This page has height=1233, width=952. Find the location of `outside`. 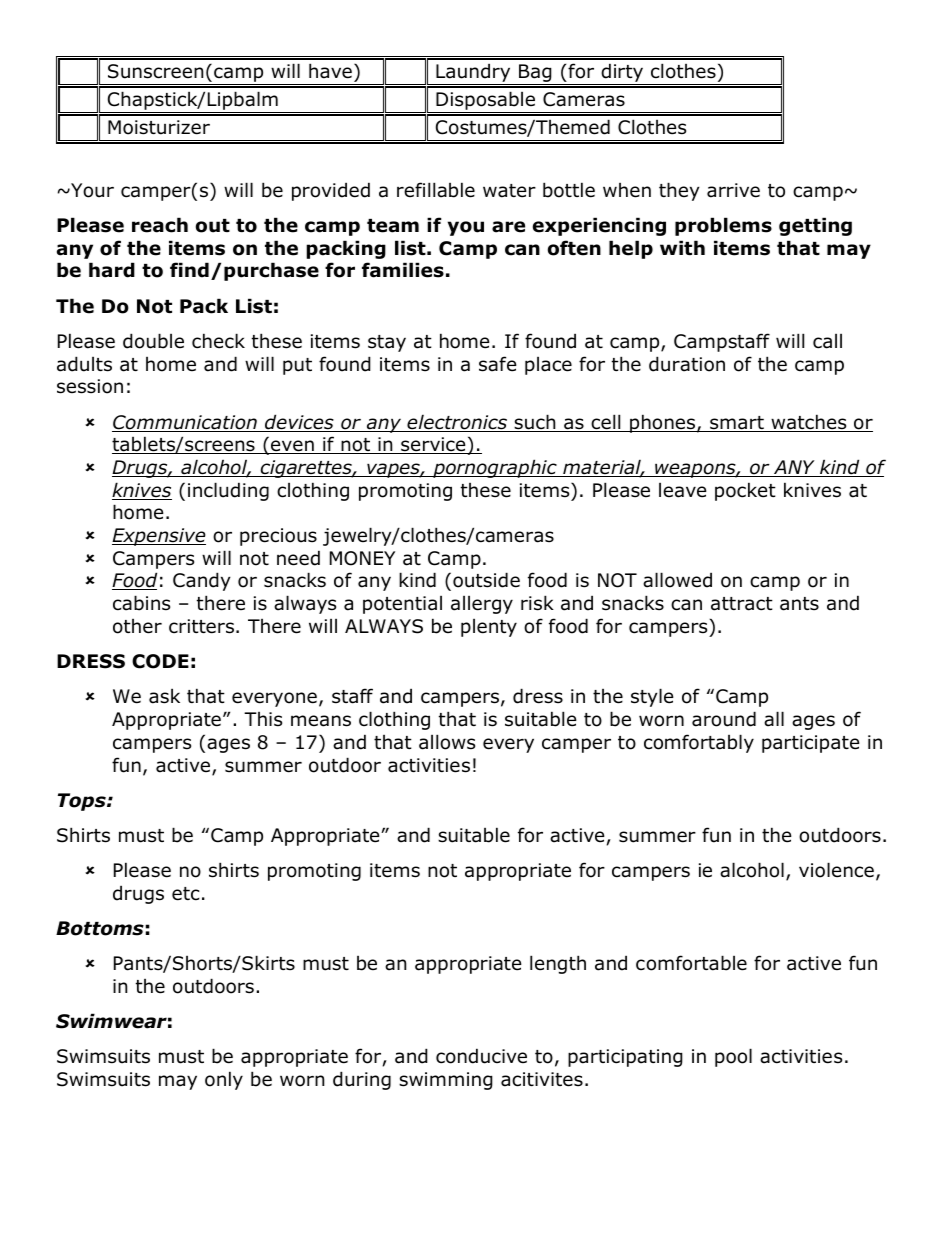

outside is located at coordinates (486, 580).
